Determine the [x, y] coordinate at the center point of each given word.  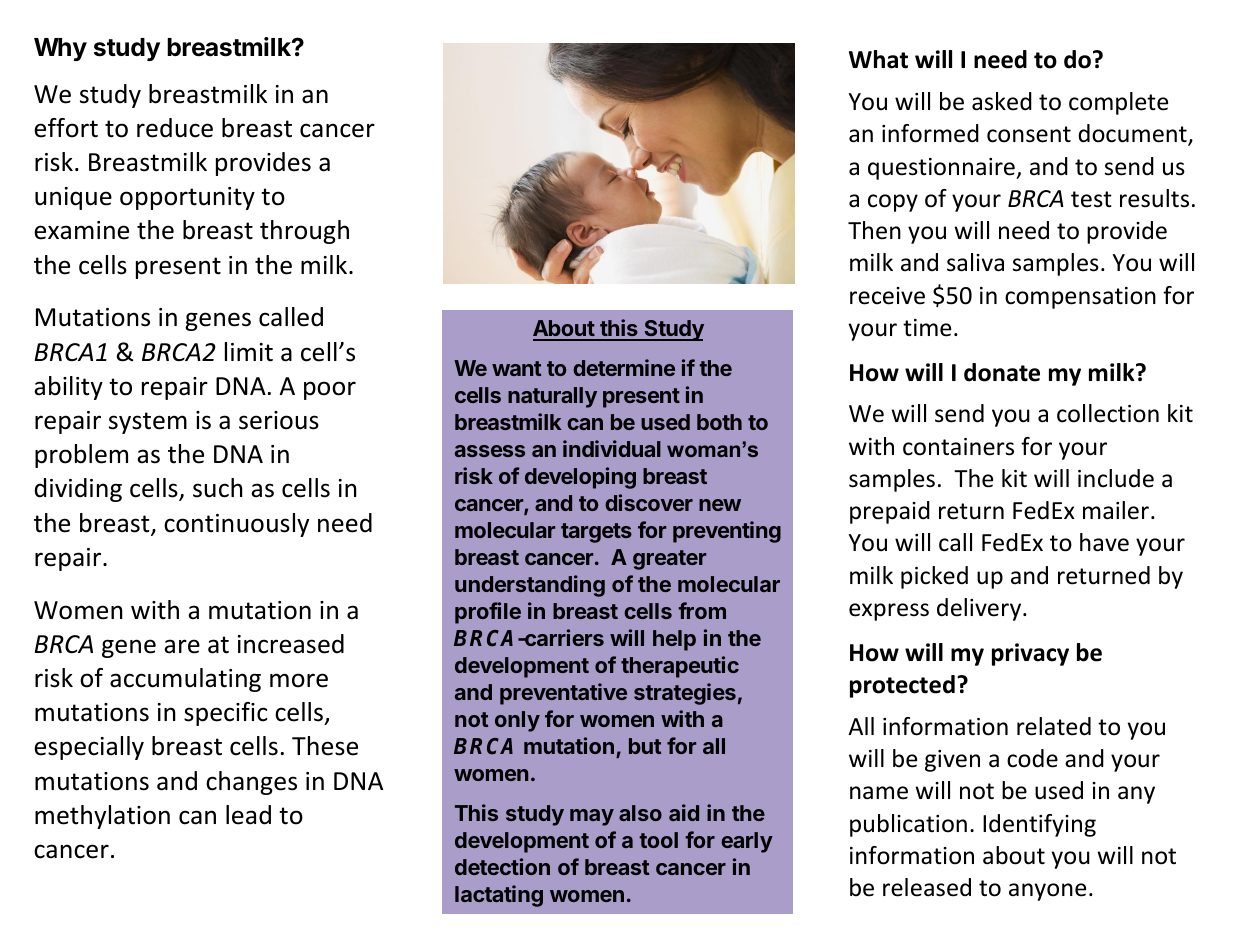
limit [249, 352]
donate [1002, 372]
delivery [980, 609]
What [878, 59]
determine [624, 367]
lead [248, 815]
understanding [530, 586]
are [182, 646]
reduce [175, 128]
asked [1002, 101]
